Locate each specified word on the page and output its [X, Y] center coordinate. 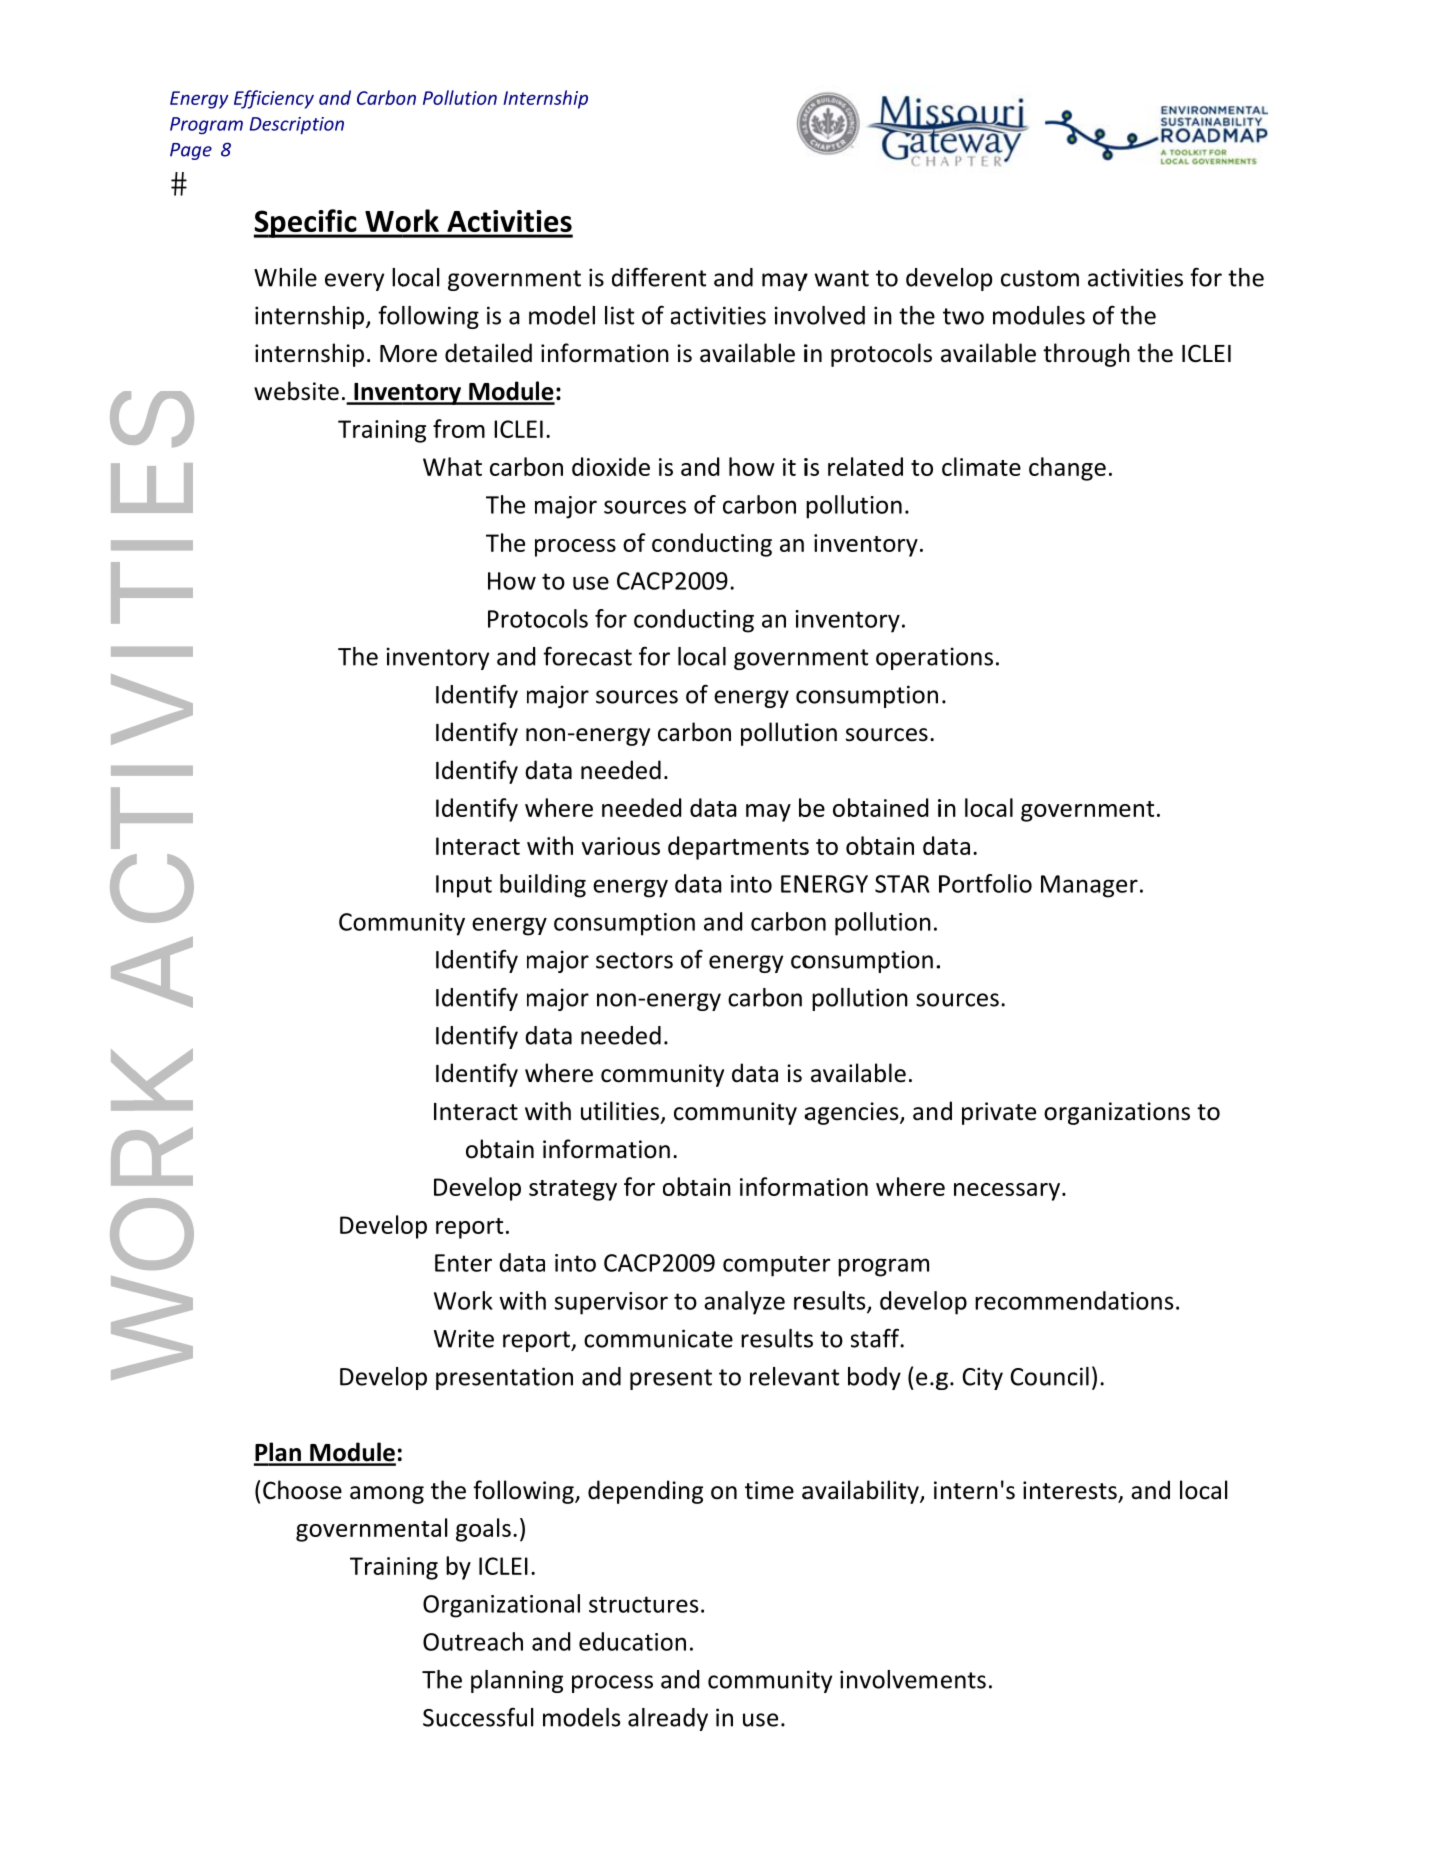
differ [641, 277]
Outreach [473, 1641]
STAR [902, 884]
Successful [478, 1717]
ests [1097, 1492]
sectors [634, 960]
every [354, 282]
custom [1040, 278]
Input [464, 886]
